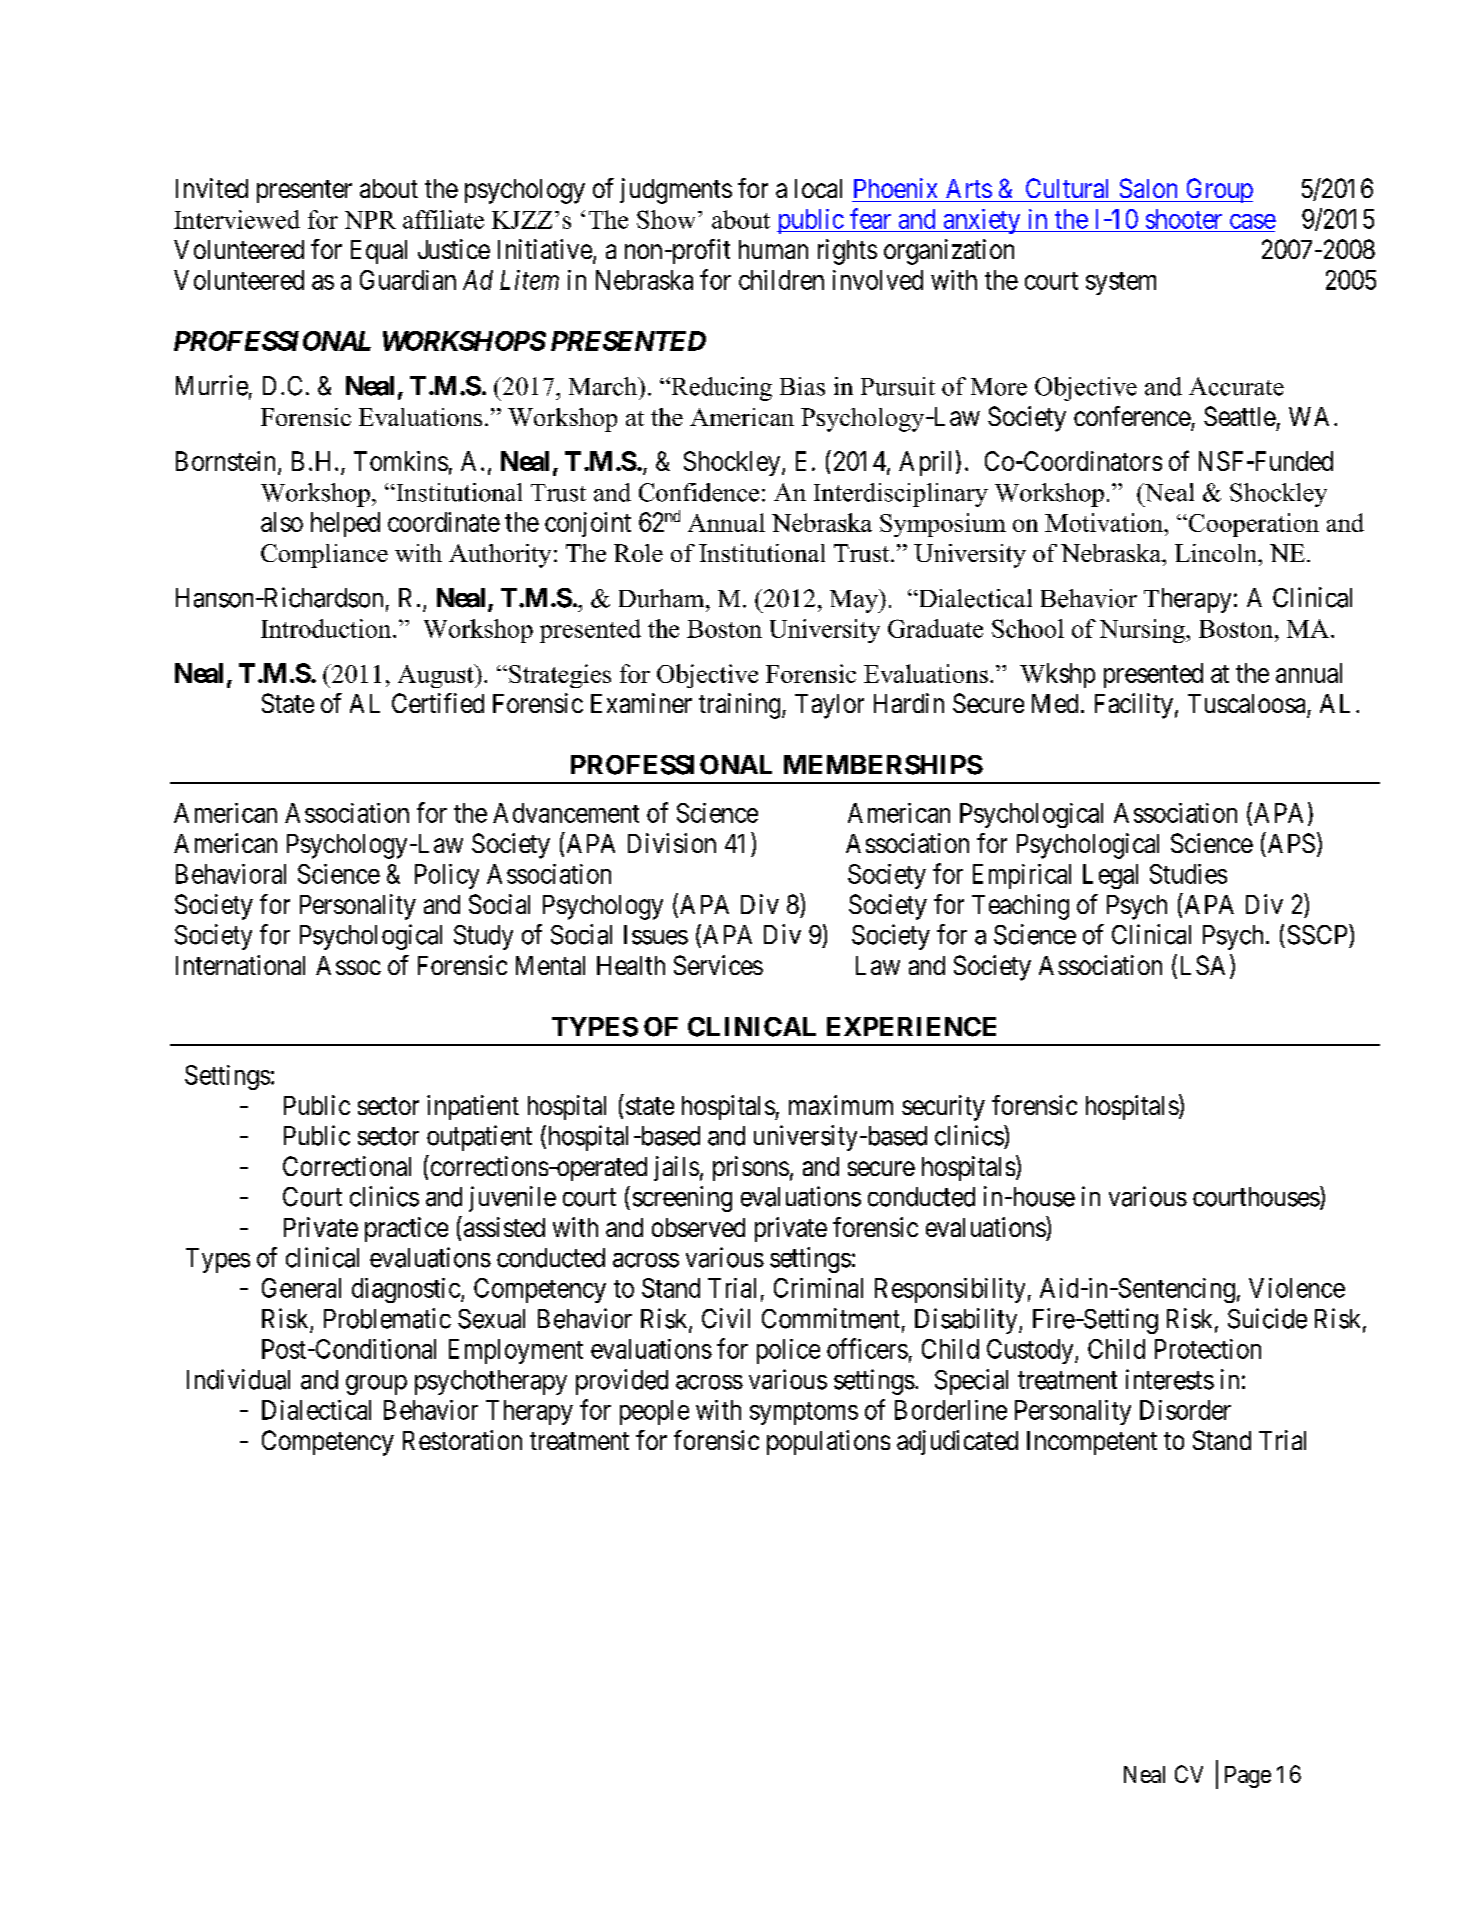 The width and height of the screenshot is (1474, 1908). I want to click on Page, so click(1248, 1777).
